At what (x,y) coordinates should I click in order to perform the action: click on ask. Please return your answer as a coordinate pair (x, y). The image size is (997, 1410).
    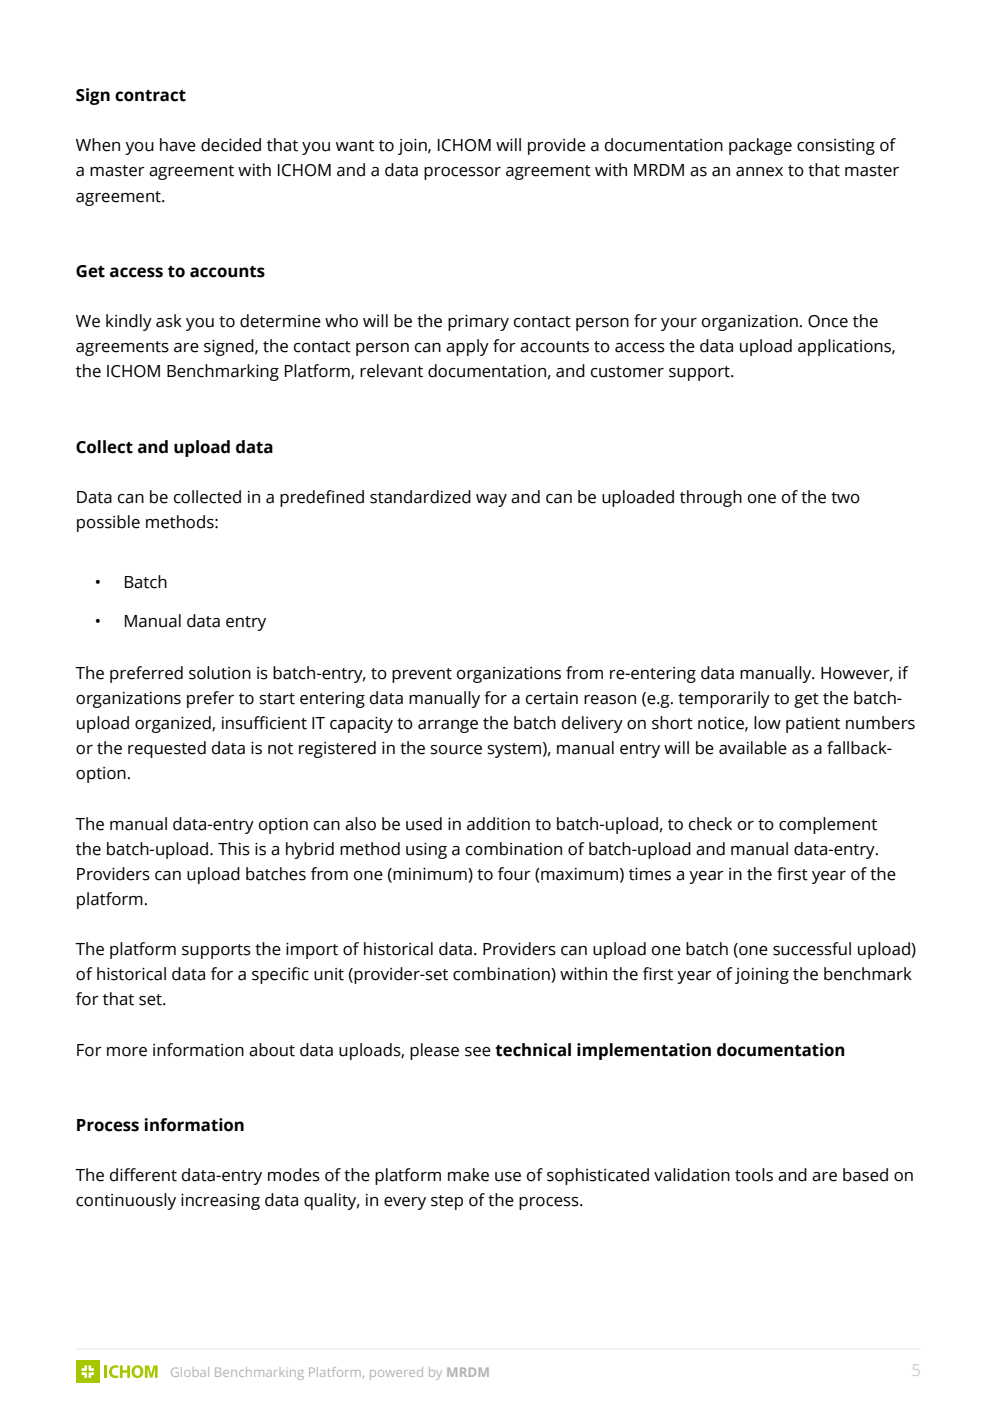
    Looking at the image, I should click on (169, 321).
